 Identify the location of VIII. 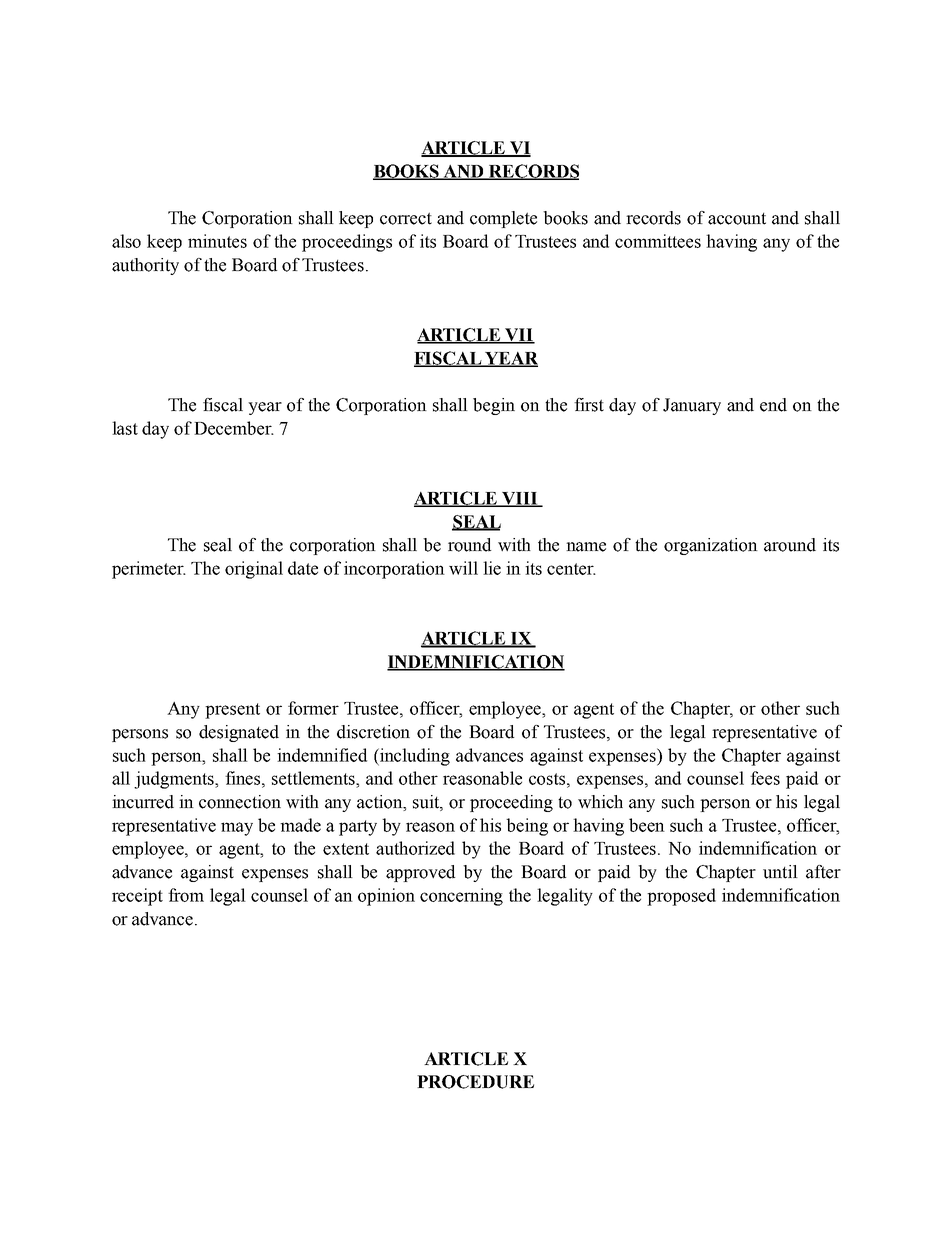
(520, 499).
